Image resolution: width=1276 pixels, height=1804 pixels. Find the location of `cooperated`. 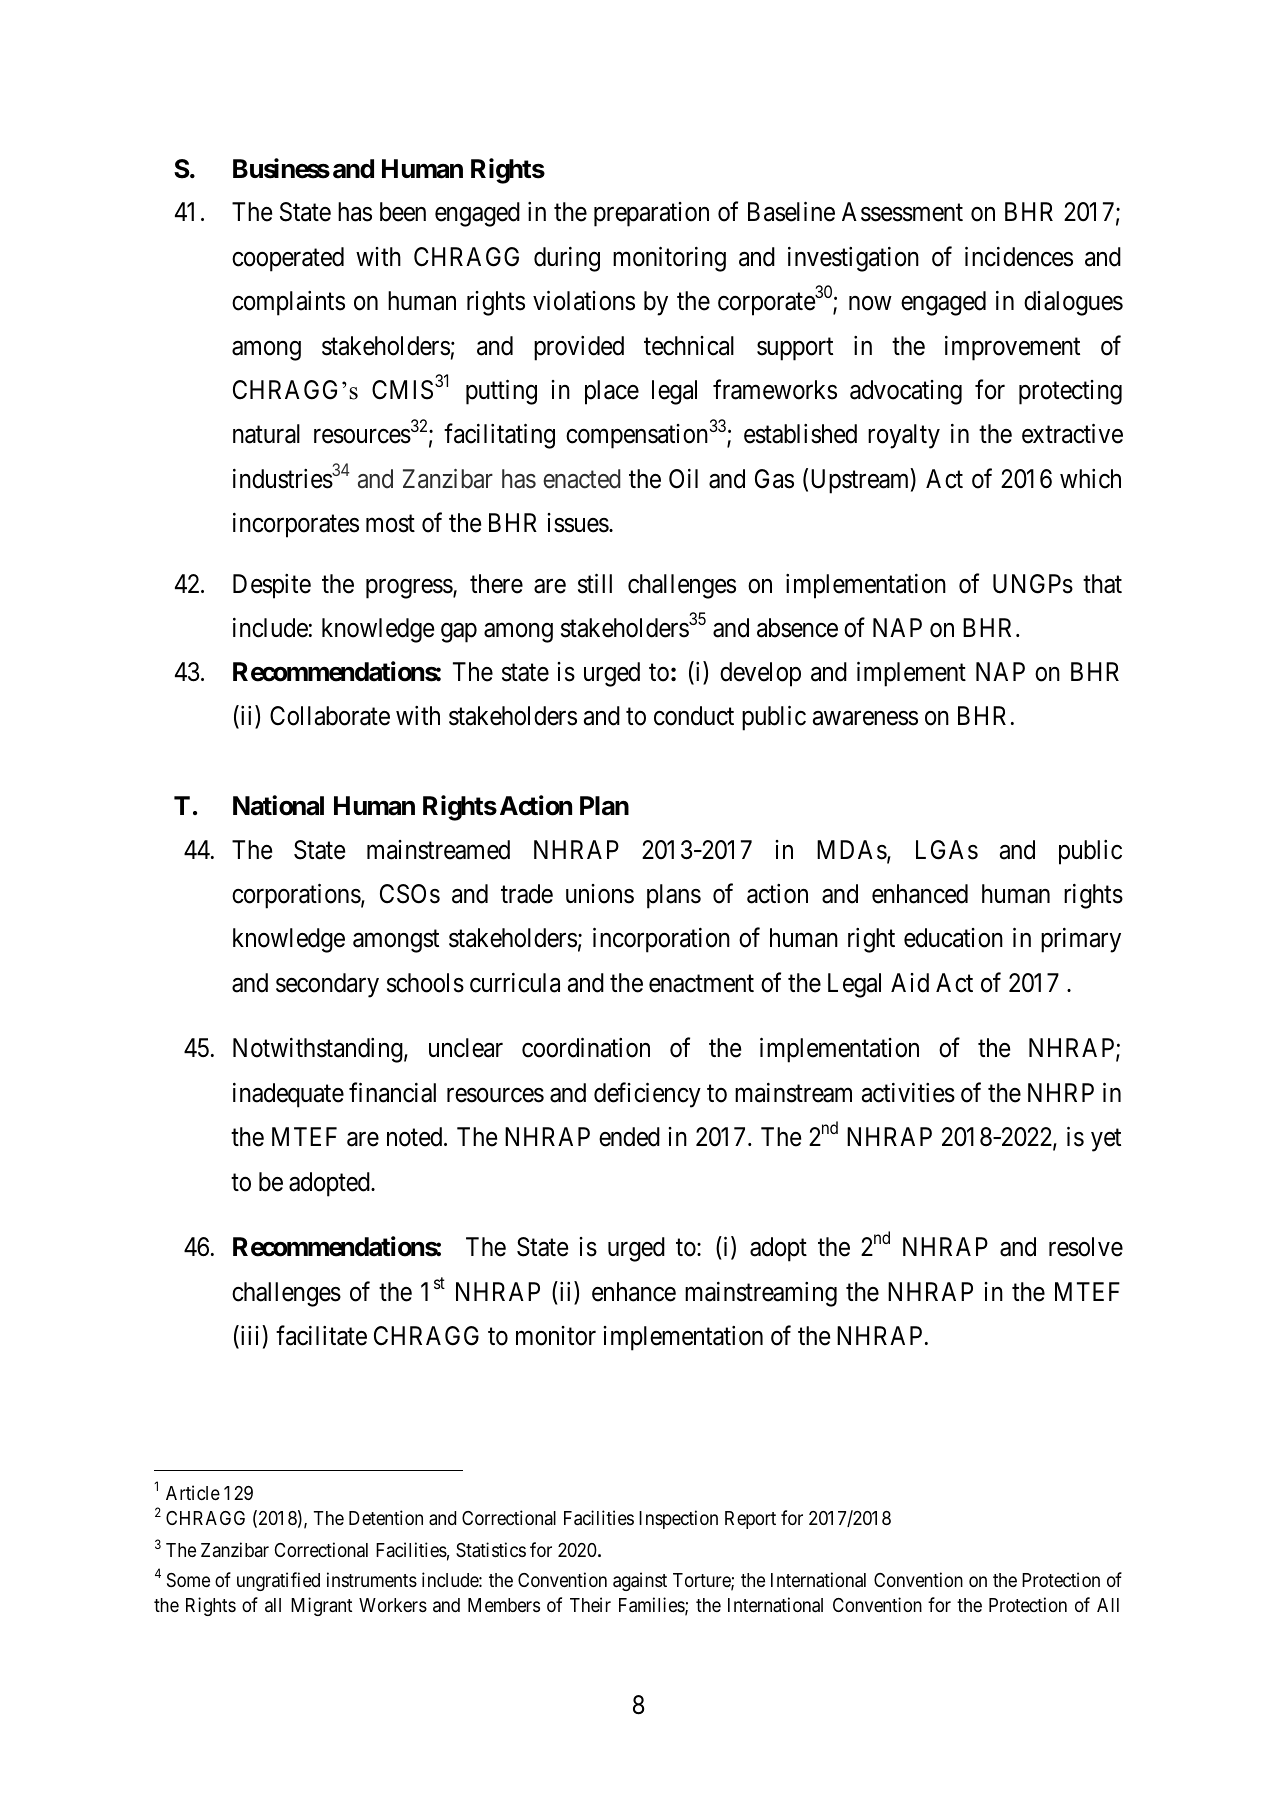

cooperated is located at coordinates (288, 259).
